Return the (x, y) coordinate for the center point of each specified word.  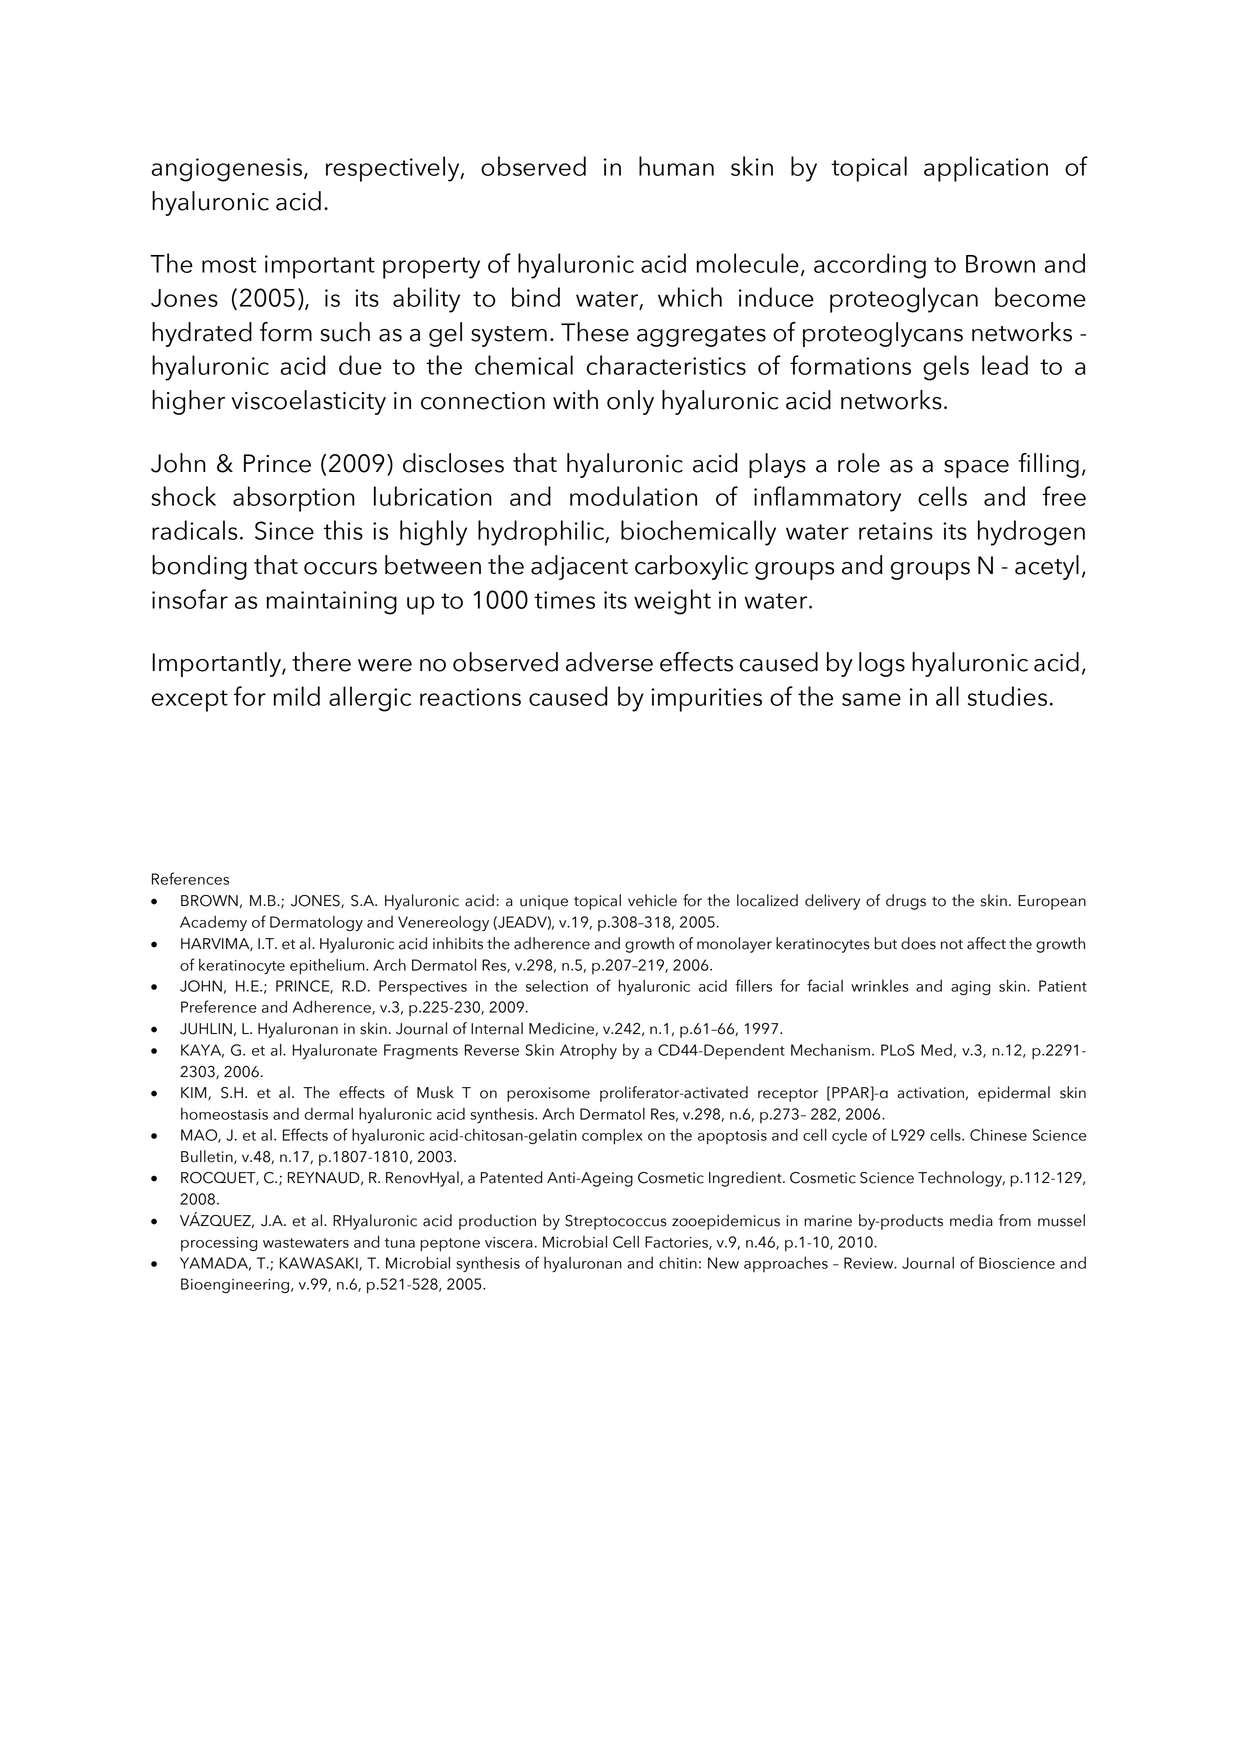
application (986, 169)
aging (971, 988)
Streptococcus (615, 1222)
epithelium (328, 966)
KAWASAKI (320, 1264)
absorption (294, 499)
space (976, 469)
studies (1007, 696)
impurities (706, 700)
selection (557, 986)
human (676, 166)
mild (296, 696)
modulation (633, 496)
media (971, 1220)
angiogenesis (228, 170)
